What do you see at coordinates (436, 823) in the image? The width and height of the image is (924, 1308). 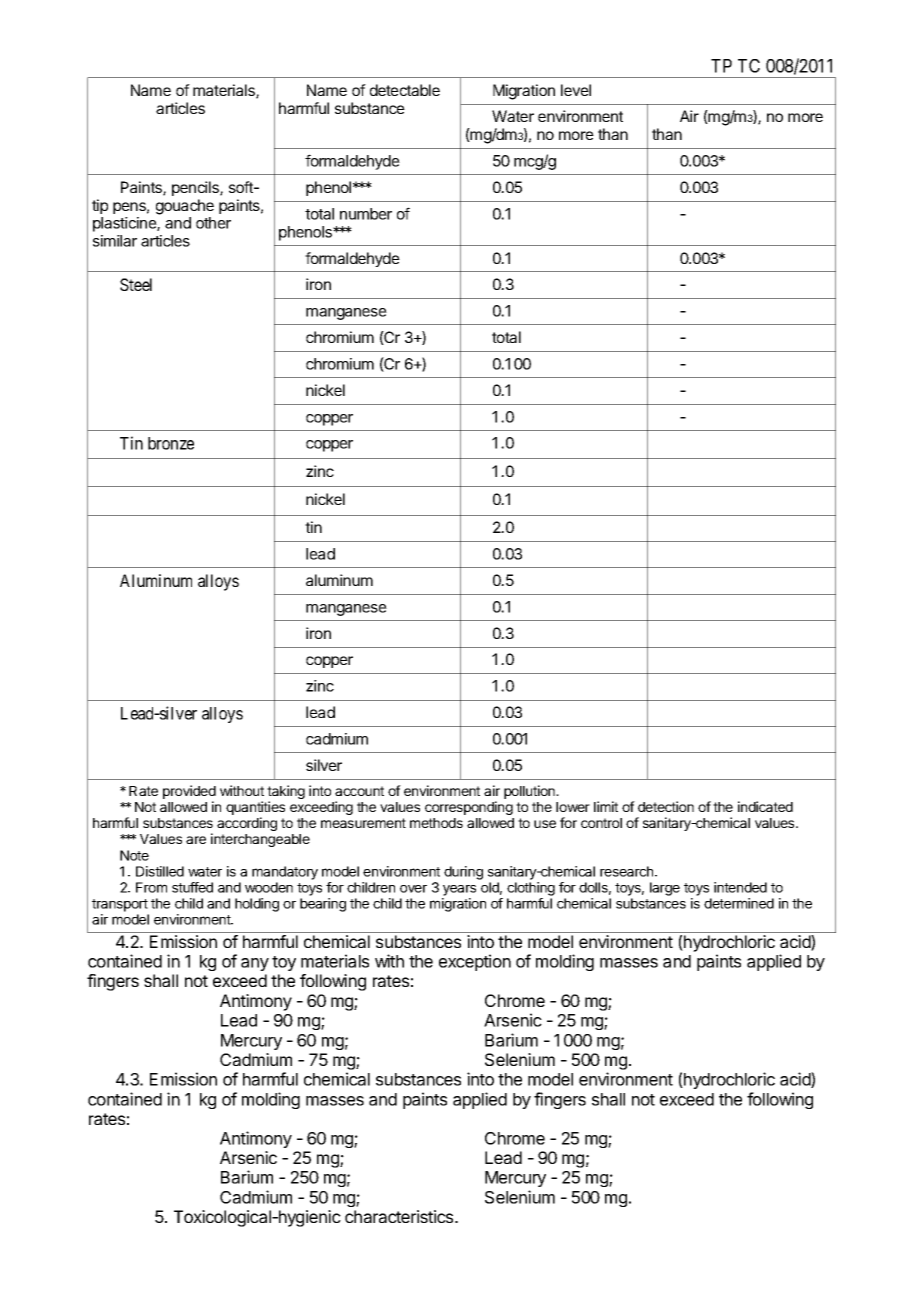 I see `methods` at bounding box center [436, 823].
